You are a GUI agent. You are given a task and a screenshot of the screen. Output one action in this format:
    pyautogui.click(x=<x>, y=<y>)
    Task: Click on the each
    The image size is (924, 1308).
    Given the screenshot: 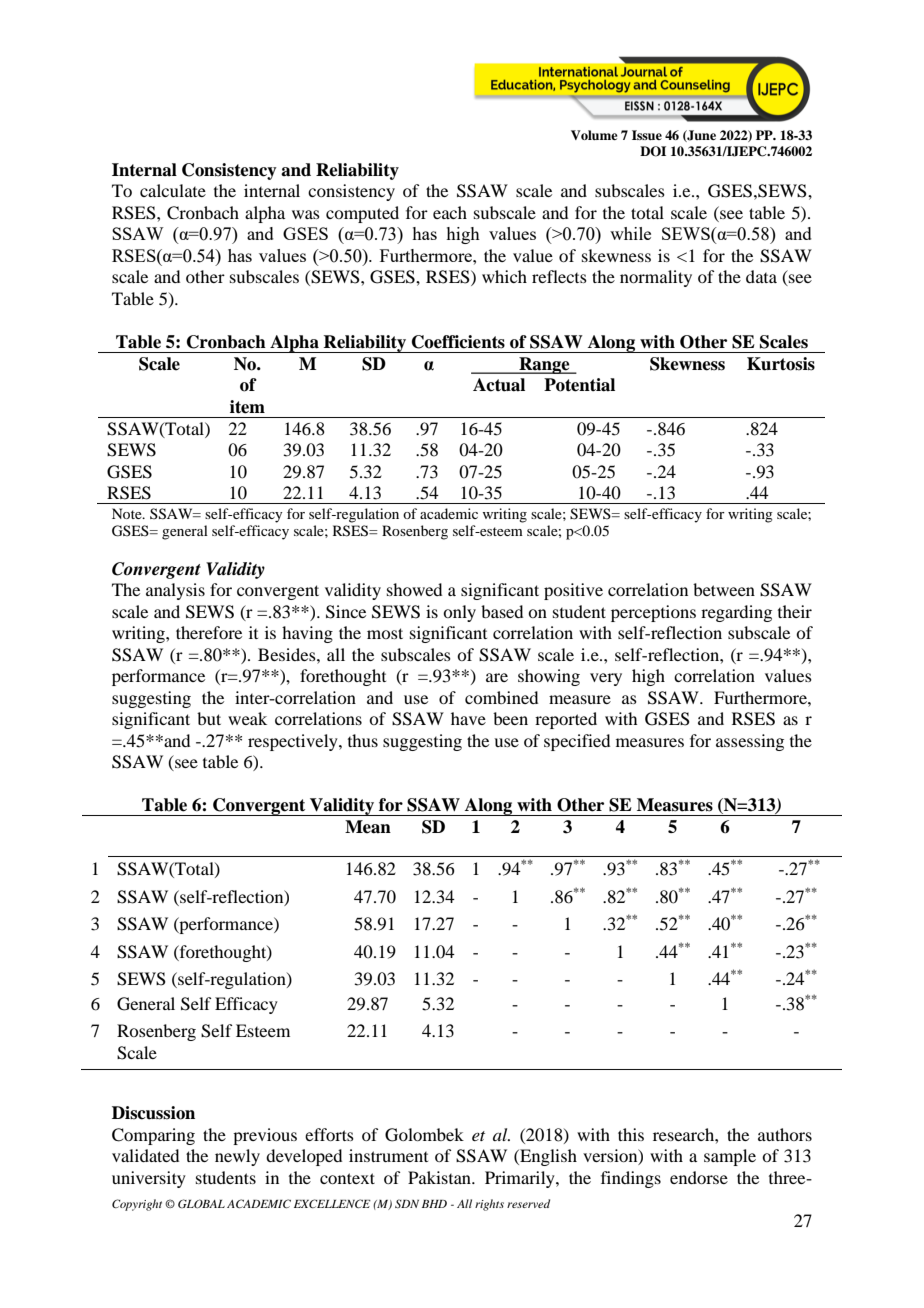 What is the action you would take?
    pyautogui.click(x=450, y=212)
